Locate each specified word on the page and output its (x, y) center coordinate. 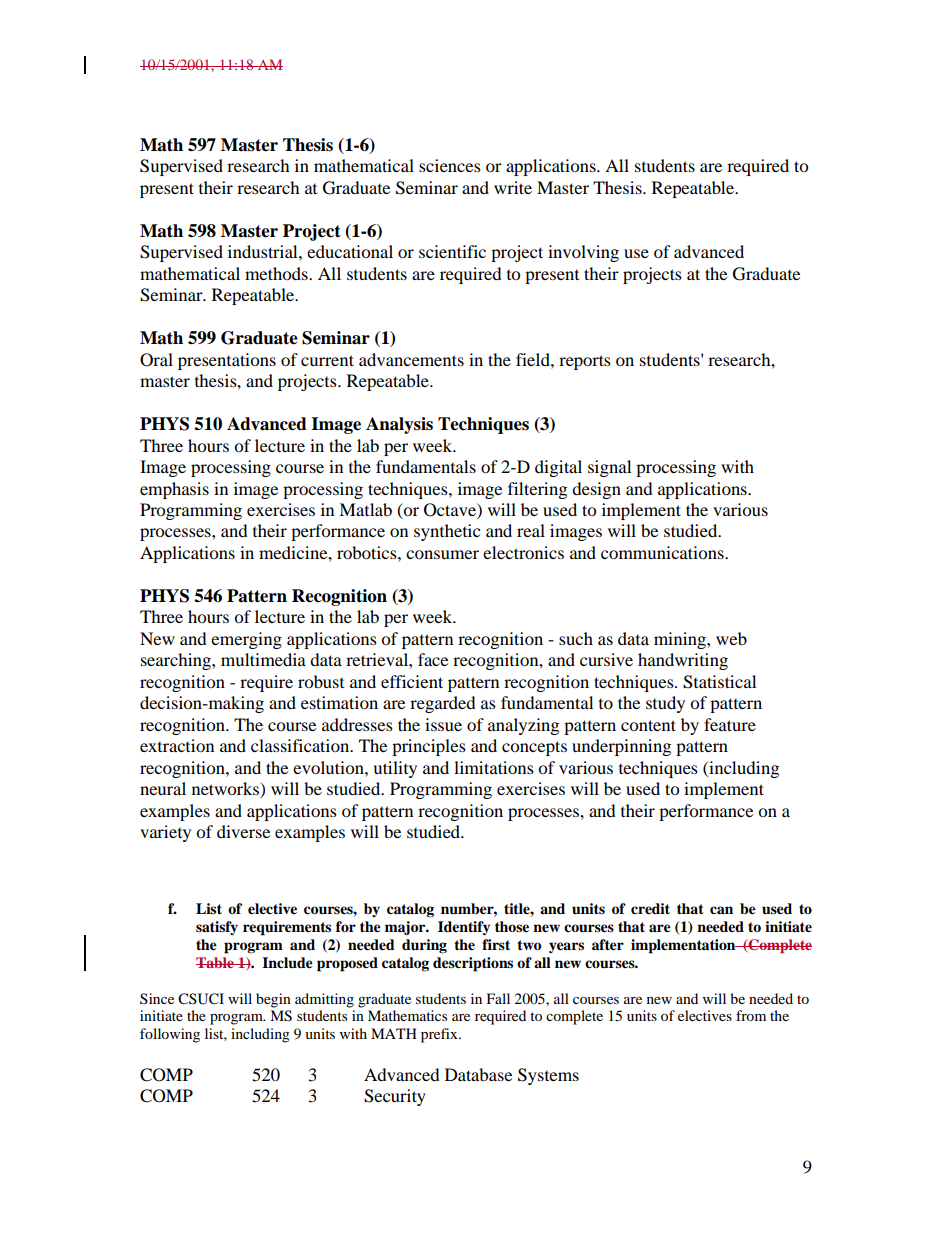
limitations (494, 767)
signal (609, 468)
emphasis (174, 490)
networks (226, 790)
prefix (440, 1035)
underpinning (621, 747)
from (751, 1015)
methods (277, 273)
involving (583, 253)
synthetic (447, 532)
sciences (450, 165)
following (170, 1035)
